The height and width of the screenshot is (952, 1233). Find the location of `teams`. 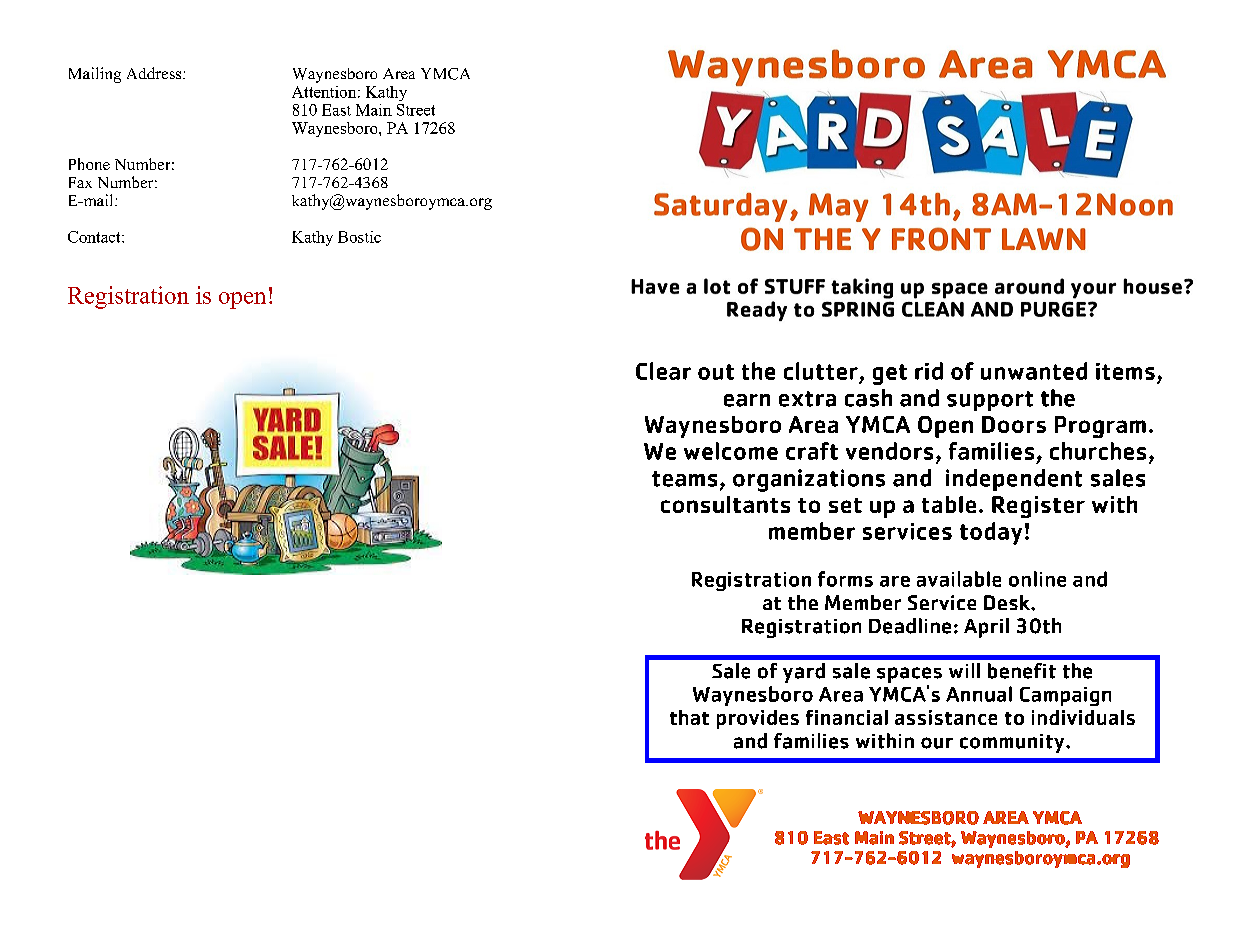

teams is located at coordinates (684, 479).
